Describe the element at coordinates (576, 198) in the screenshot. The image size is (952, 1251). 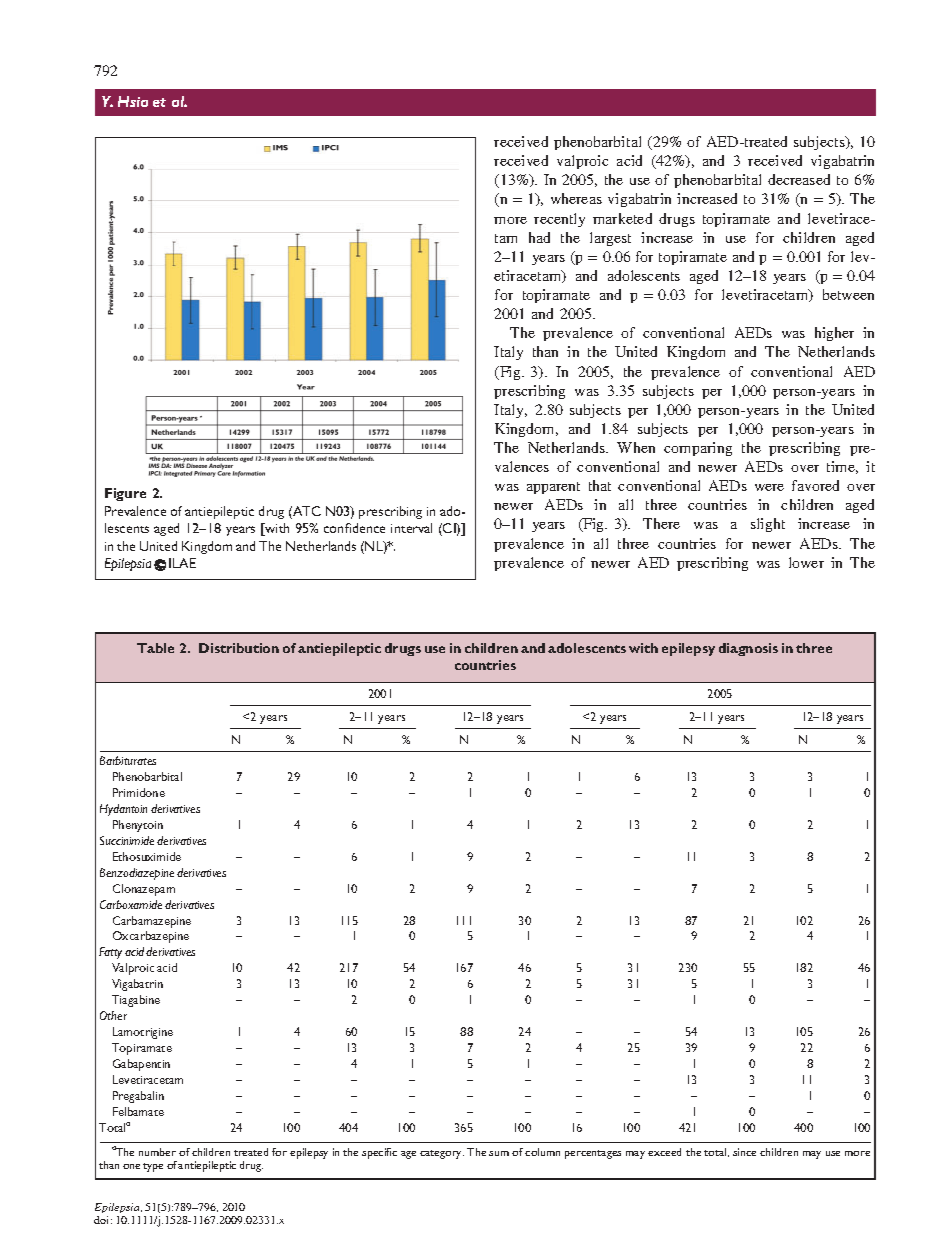
I see `whereas` at that location.
